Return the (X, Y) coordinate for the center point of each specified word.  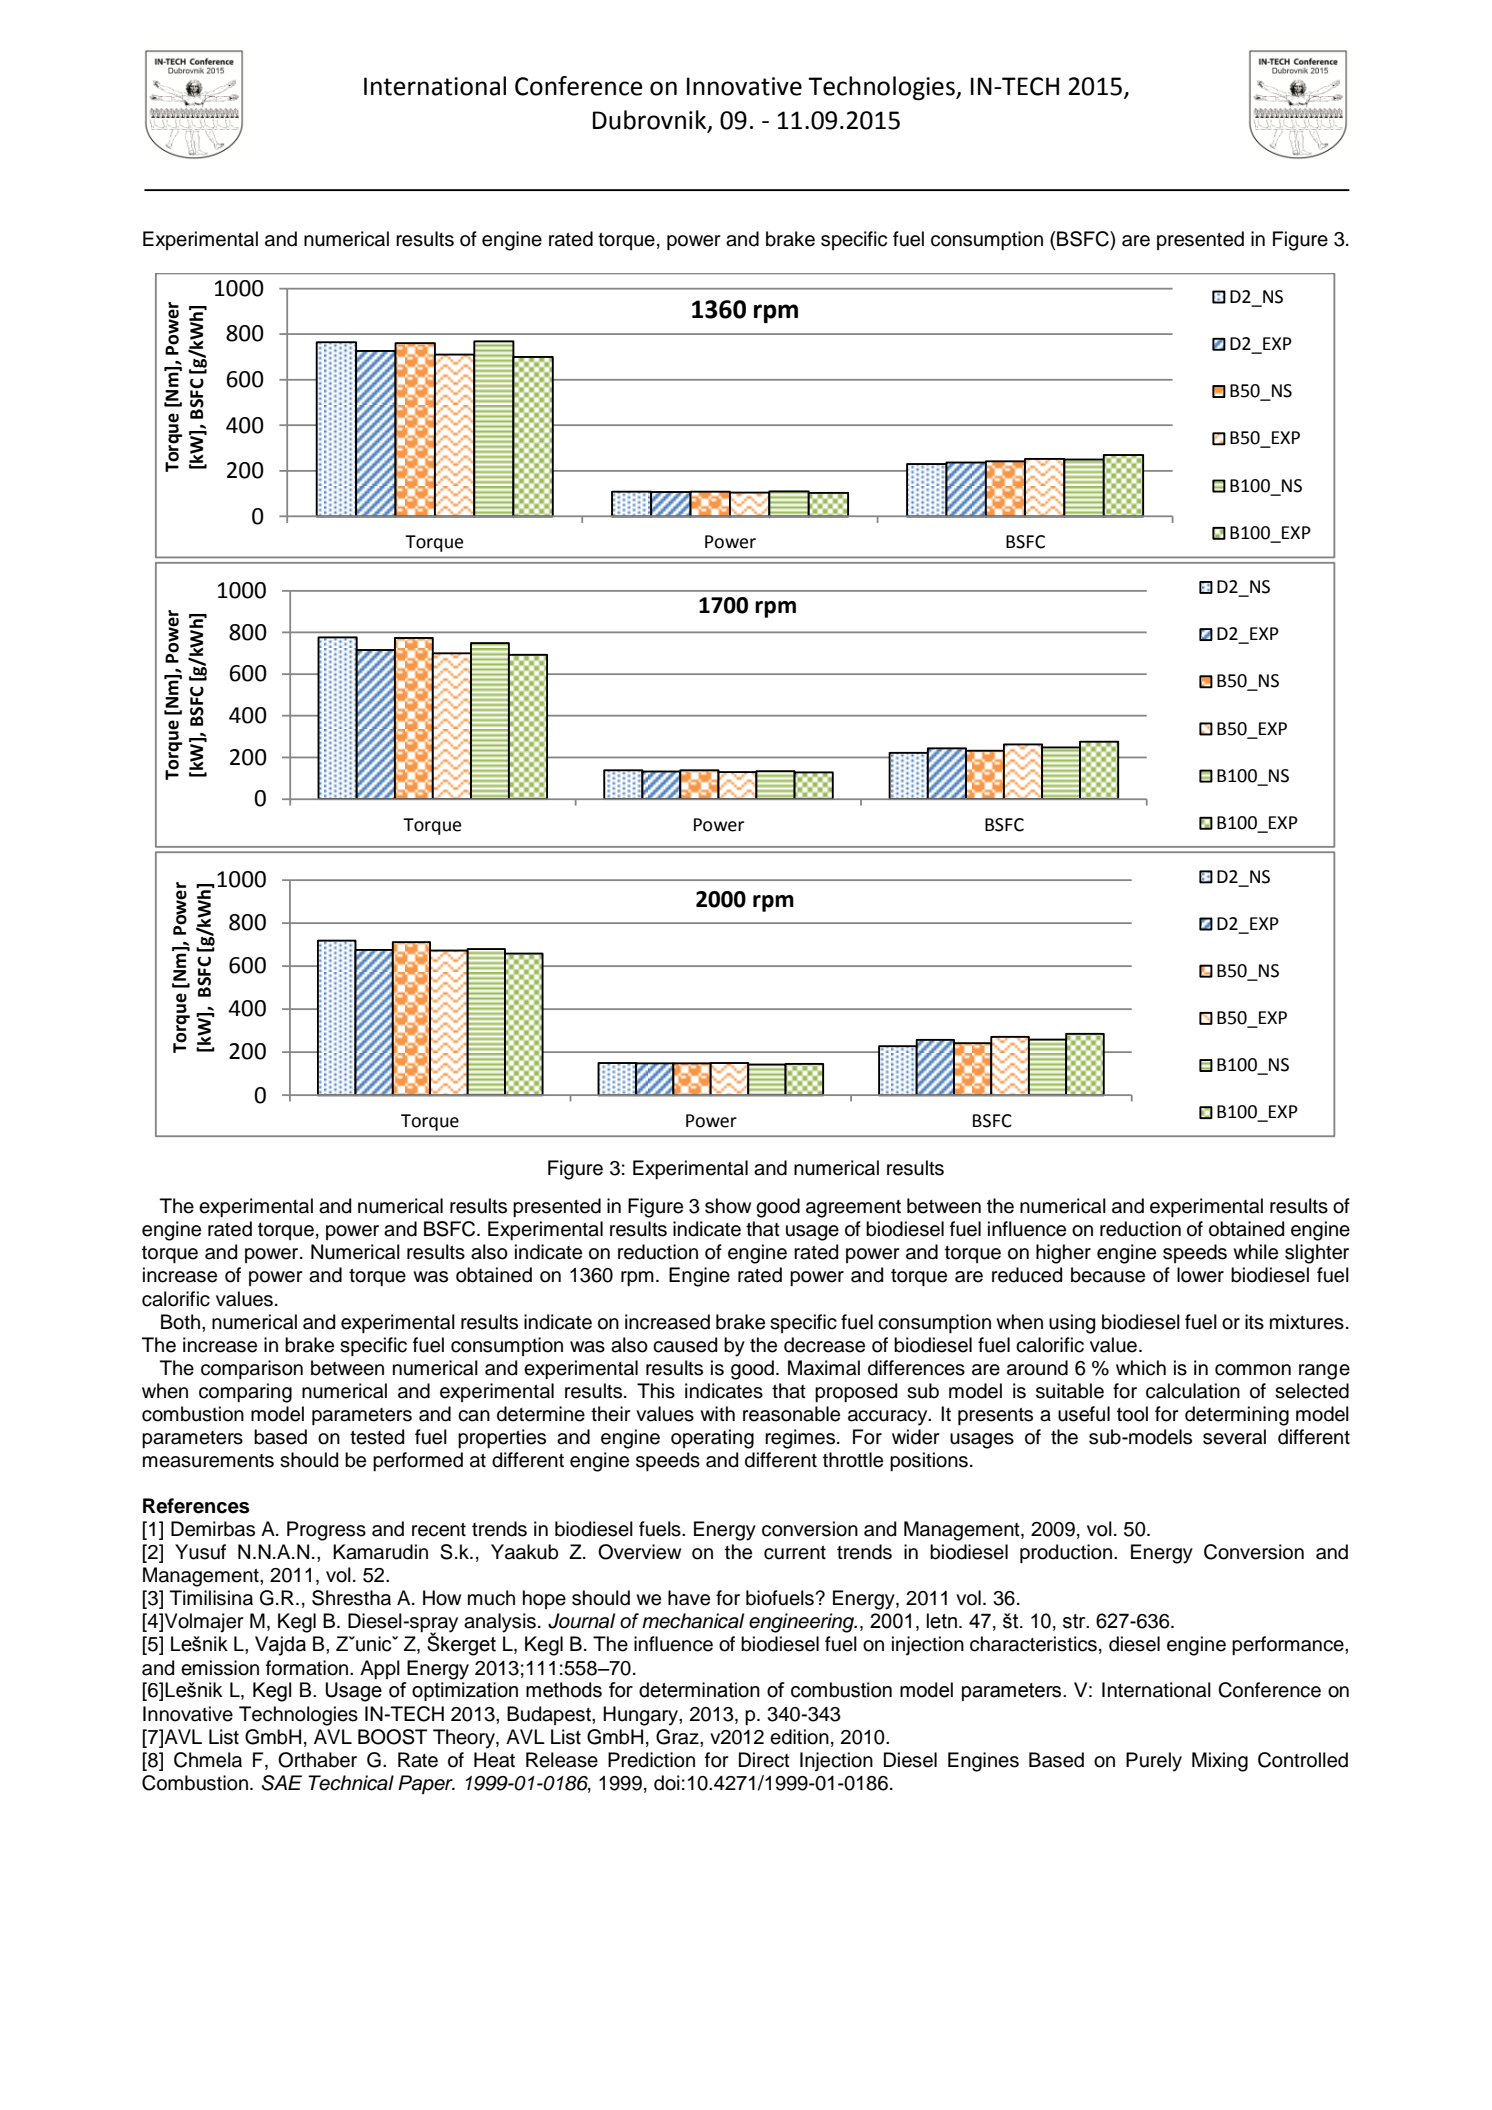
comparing (245, 1393)
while (1255, 1252)
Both (180, 1322)
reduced (1027, 1275)
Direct (764, 1760)
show (728, 1206)
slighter (1317, 1254)
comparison (252, 1369)
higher (1063, 1254)
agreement (853, 1209)
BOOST (392, 1737)
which (1141, 1368)
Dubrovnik (651, 120)
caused (685, 1345)
